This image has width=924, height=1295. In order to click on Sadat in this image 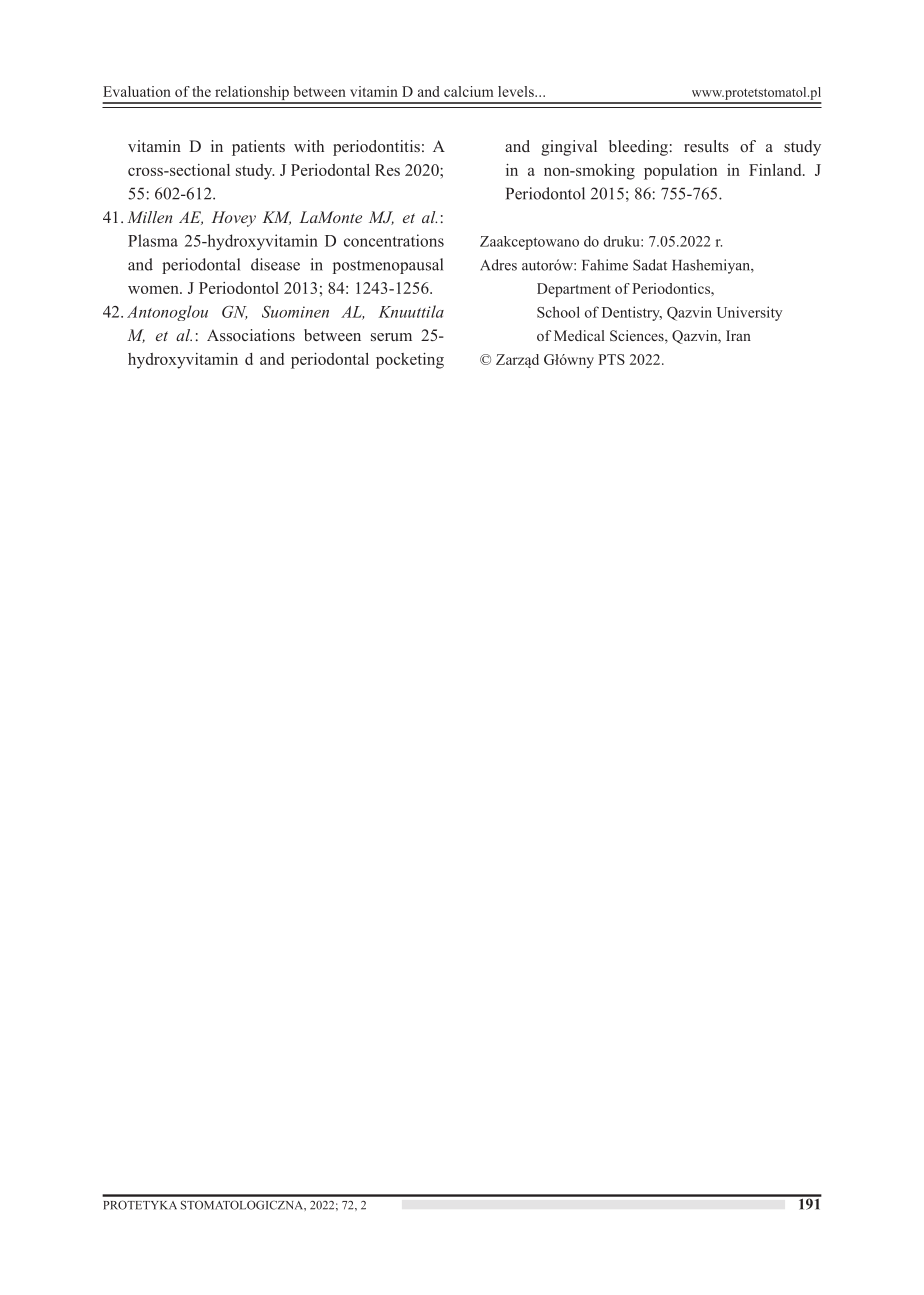, I will do `click(650, 265)`.
